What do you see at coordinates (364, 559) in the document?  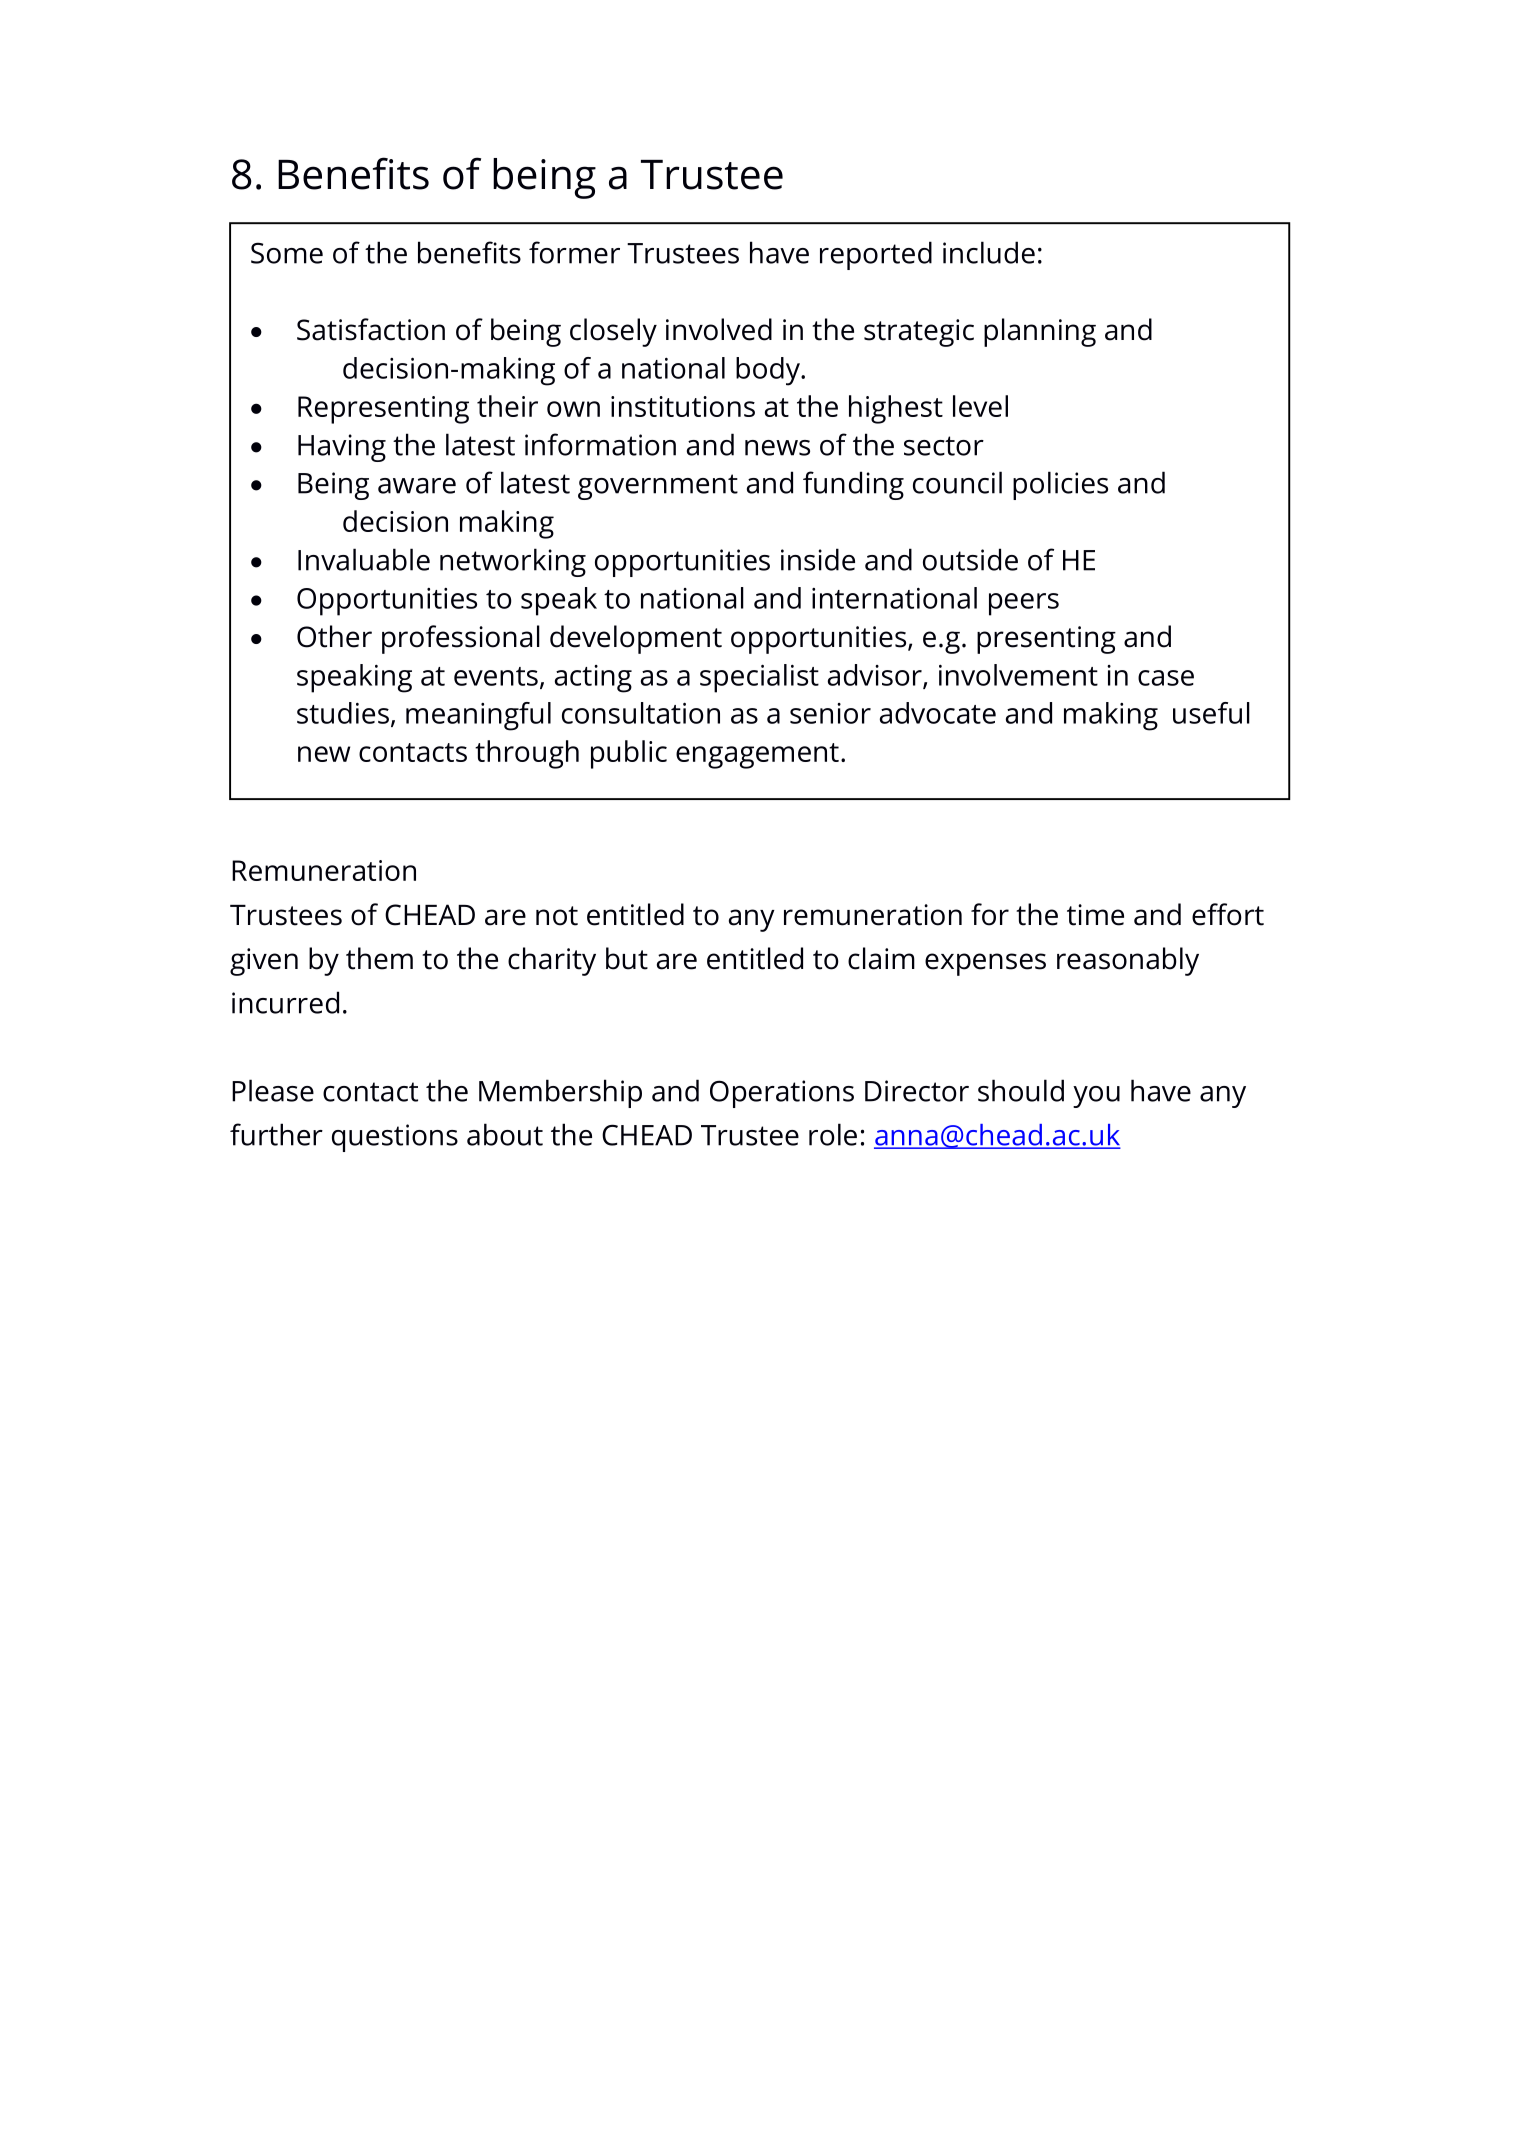 I see `Invaluable` at bounding box center [364, 559].
